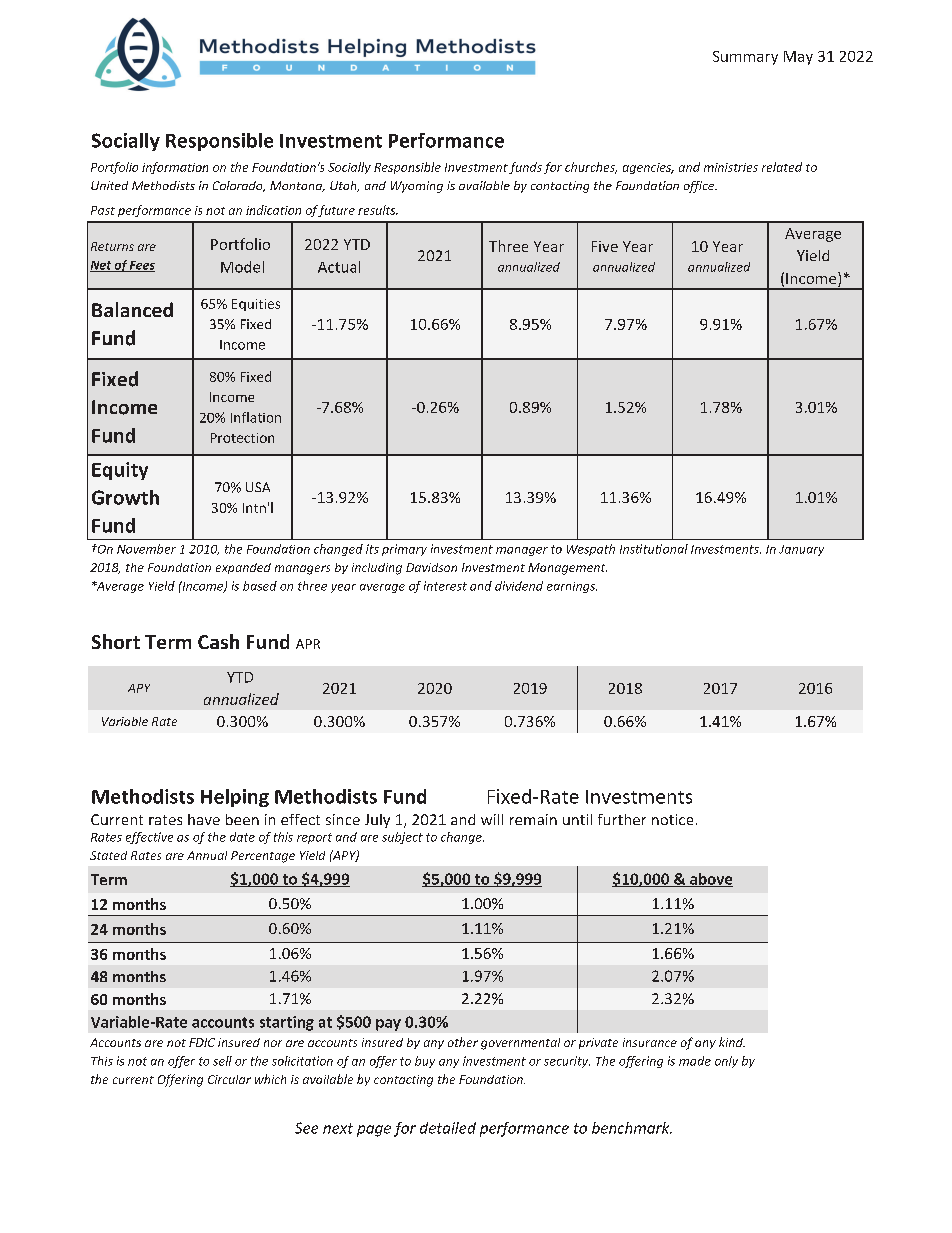 This image has width=952, height=1233. What do you see at coordinates (125, 497) in the image?
I see `Growth` at bounding box center [125, 497].
